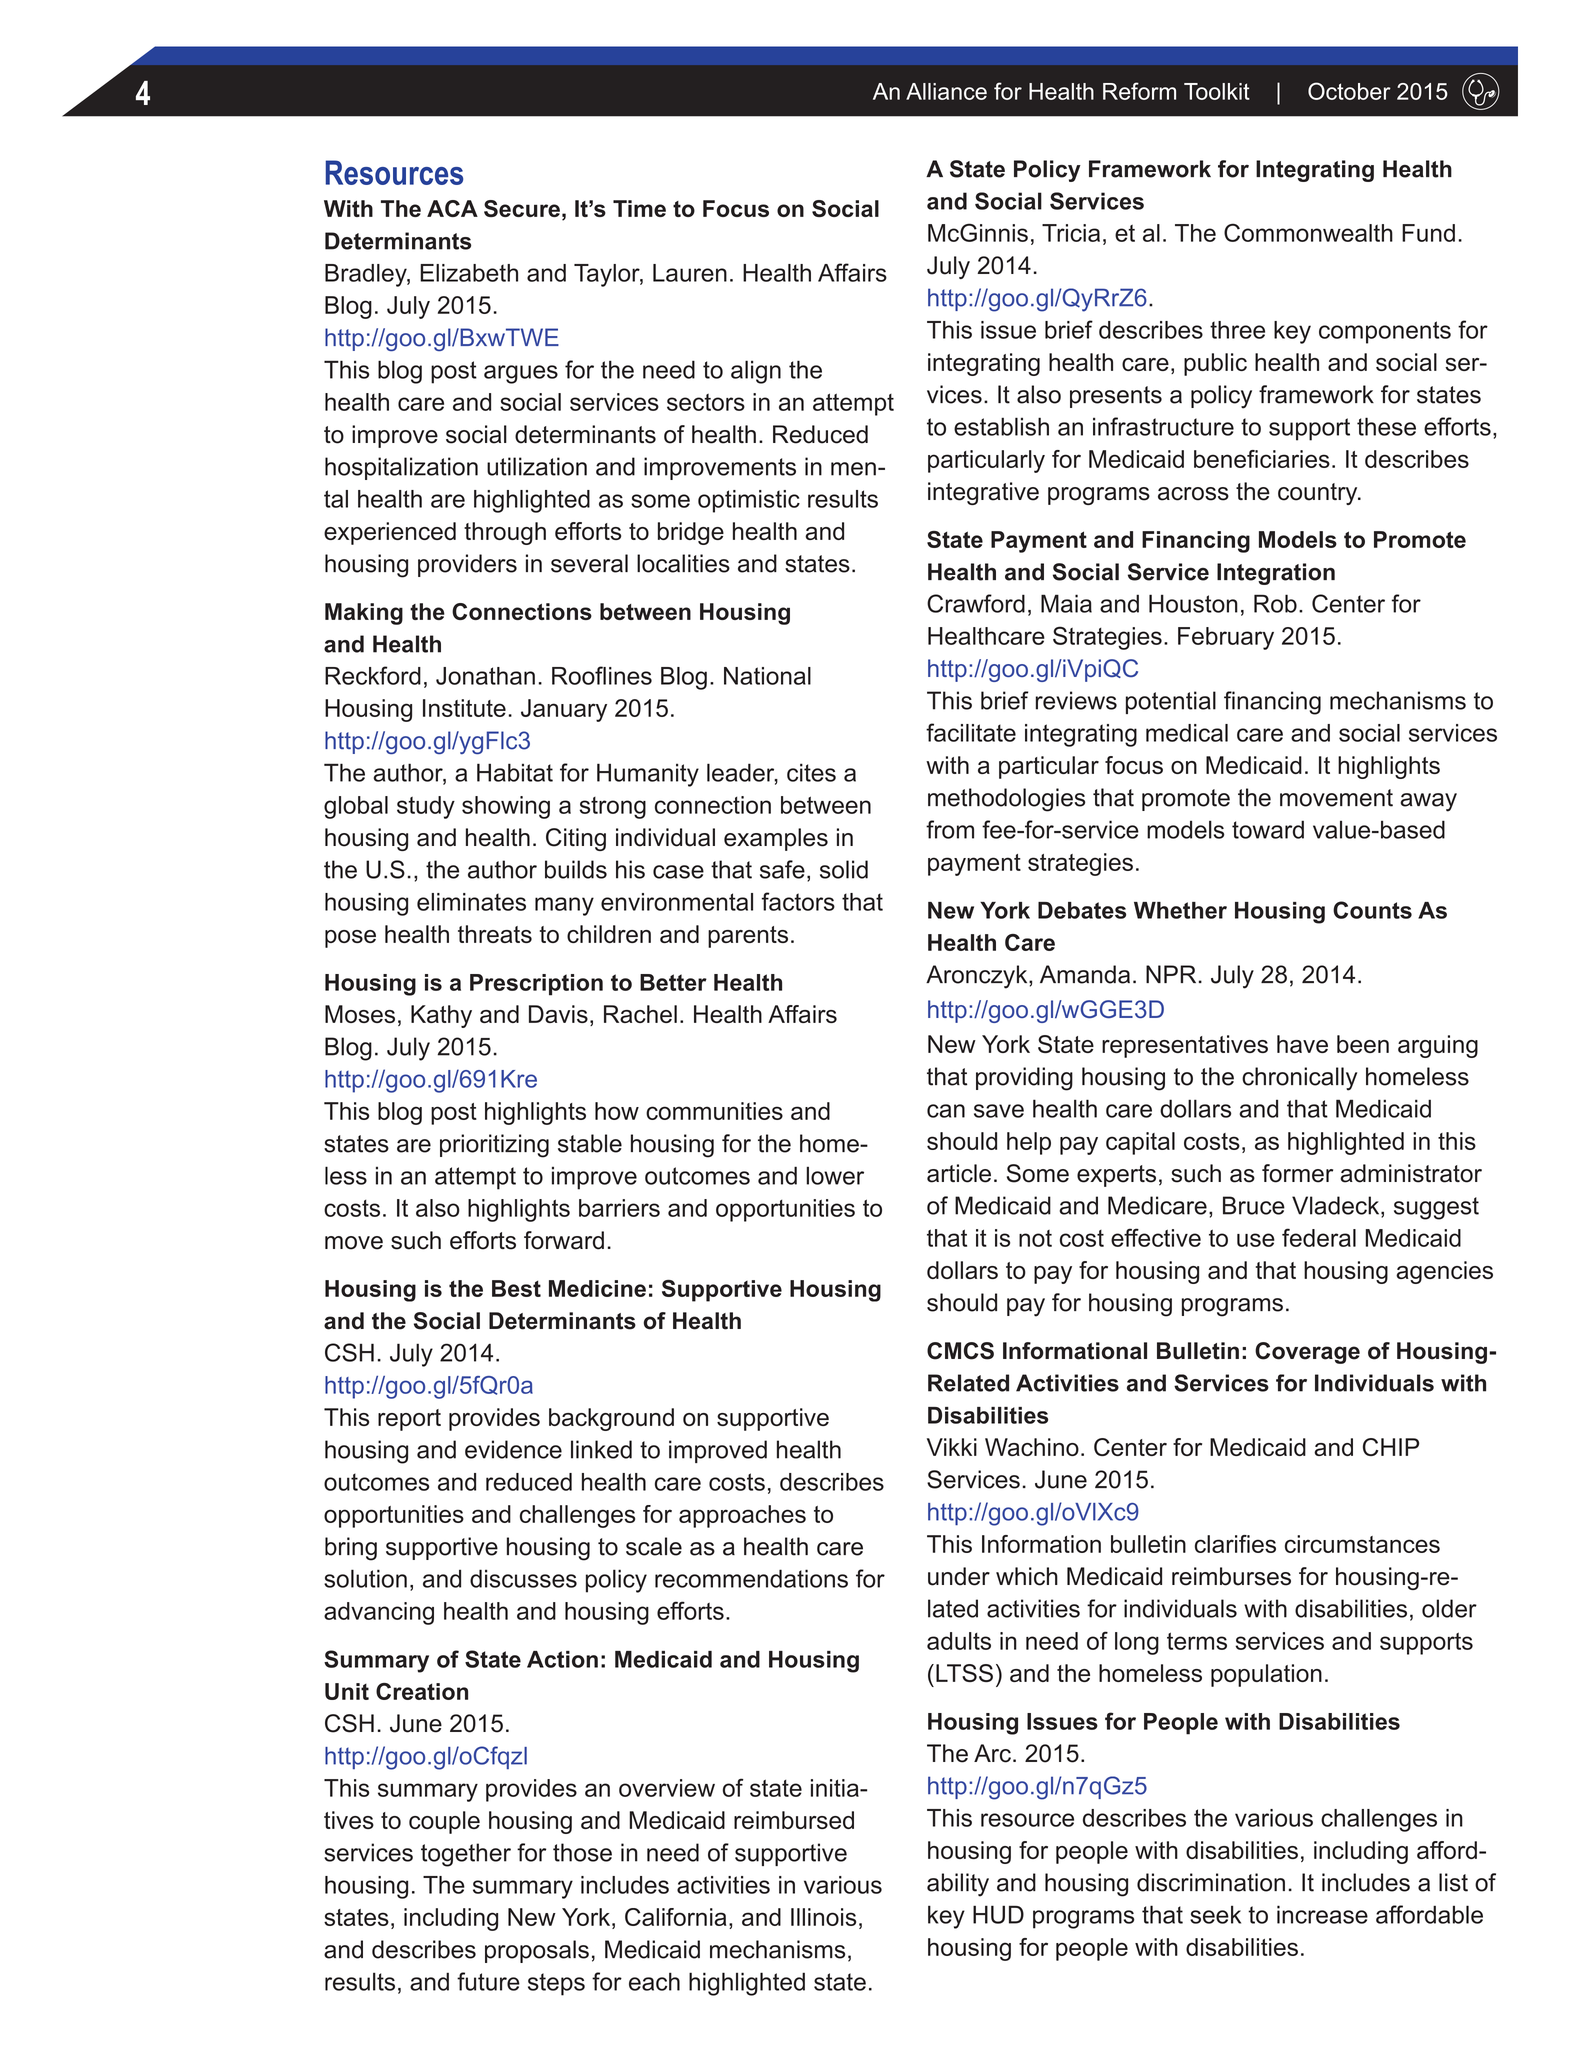 The width and height of the document is (1581, 2046). I want to click on October, so click(1349, 91).
